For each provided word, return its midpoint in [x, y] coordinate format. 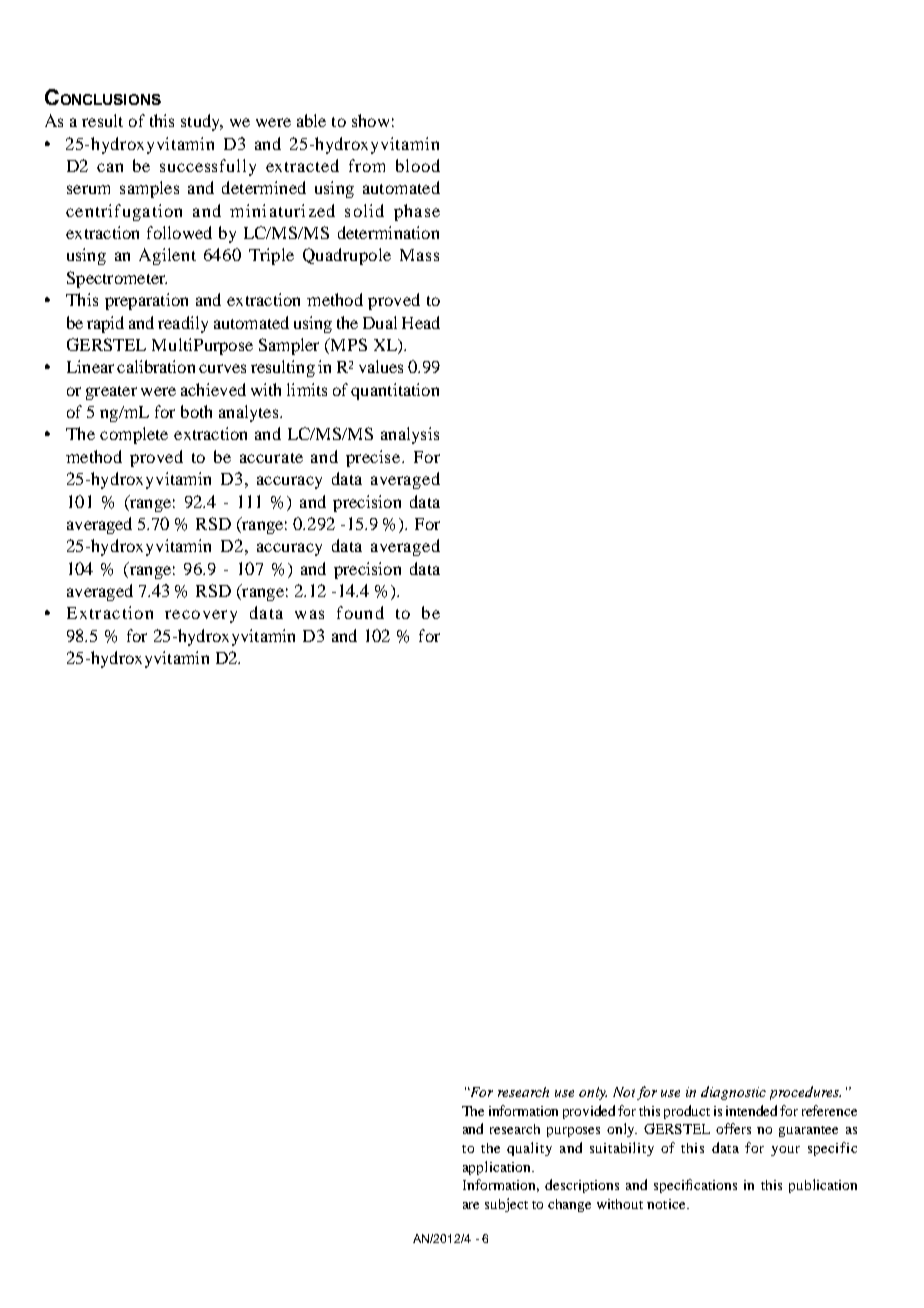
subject [506, 1205]
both [196, 411]
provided [591, 1112]
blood [418, 165]
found [360, 612]
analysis [410, 435]
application [498, 1168]
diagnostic [733, 1093]
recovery [201, 616]
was [309, 614]
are [471, 1205]
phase [417, 212]
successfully [208, 167]
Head [421, 322]
